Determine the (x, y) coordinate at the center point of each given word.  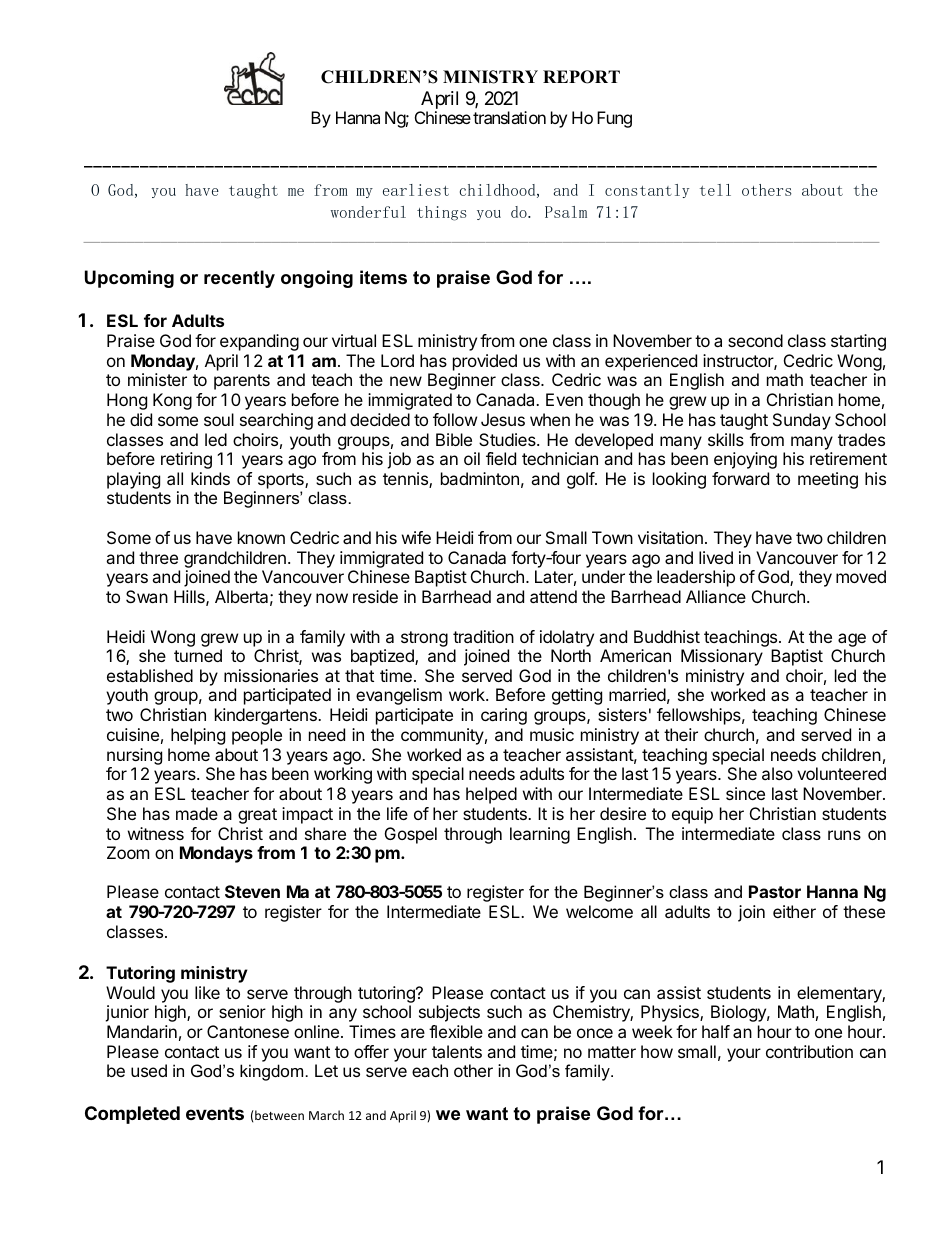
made (197, 813)
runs (844, 835)
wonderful (368, 212)
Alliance (716, 596)
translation (509, 117)
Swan (147, 596)
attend (553, 596)
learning (540, 835)
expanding (259, 342)
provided (485, 362)
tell (715, 190)
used (149, 1070)
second (755, 340)
